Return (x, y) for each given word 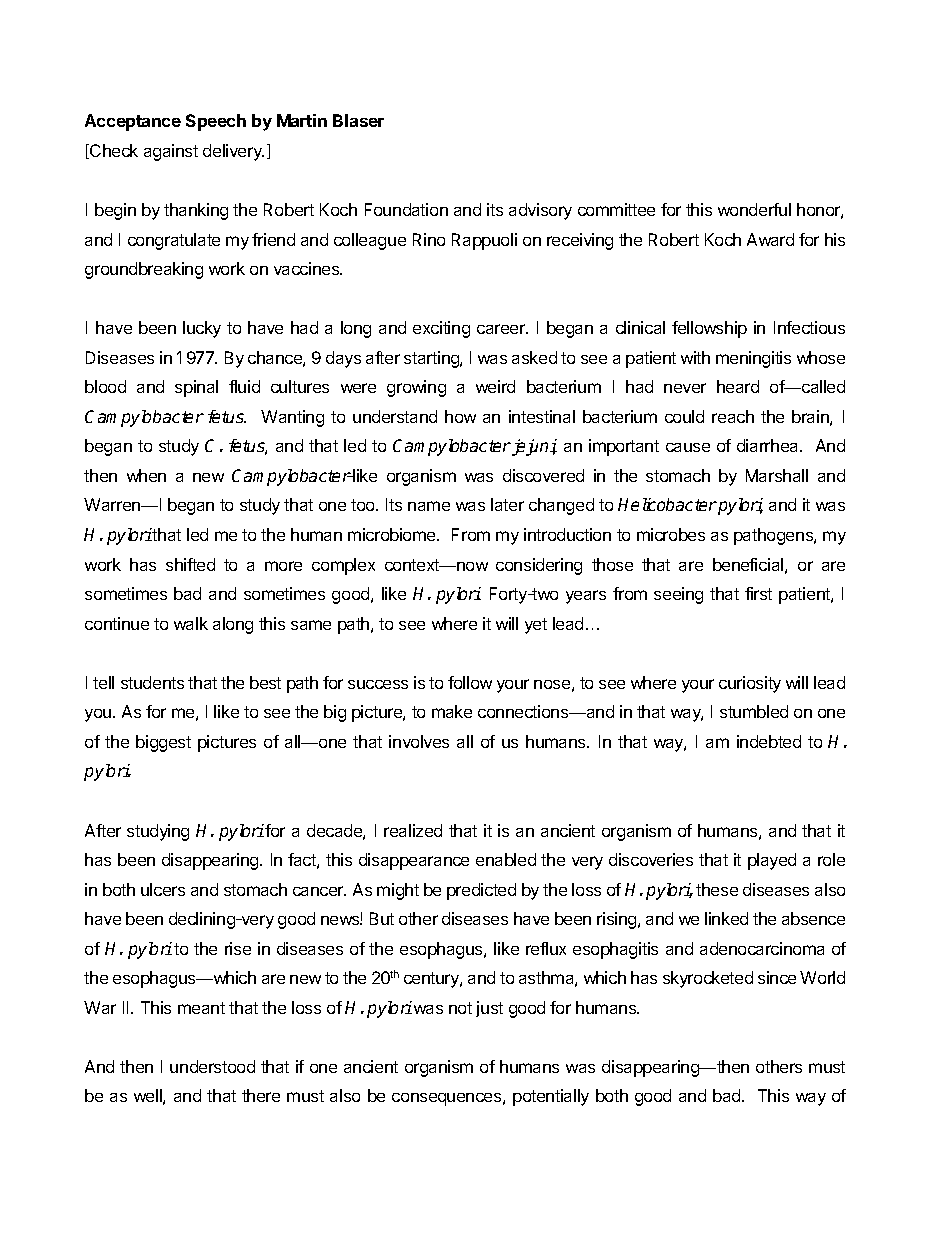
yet (536, 626)
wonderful (754, 209)
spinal (196, 388)
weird (495, 386)
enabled (506, 859)
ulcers (163, 889)
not (460, 1008)
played (772, 861)
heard (738, 386)
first (758, 593)
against (171, 152)
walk (191, 623)
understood (212, 1066)
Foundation (406, 209)
